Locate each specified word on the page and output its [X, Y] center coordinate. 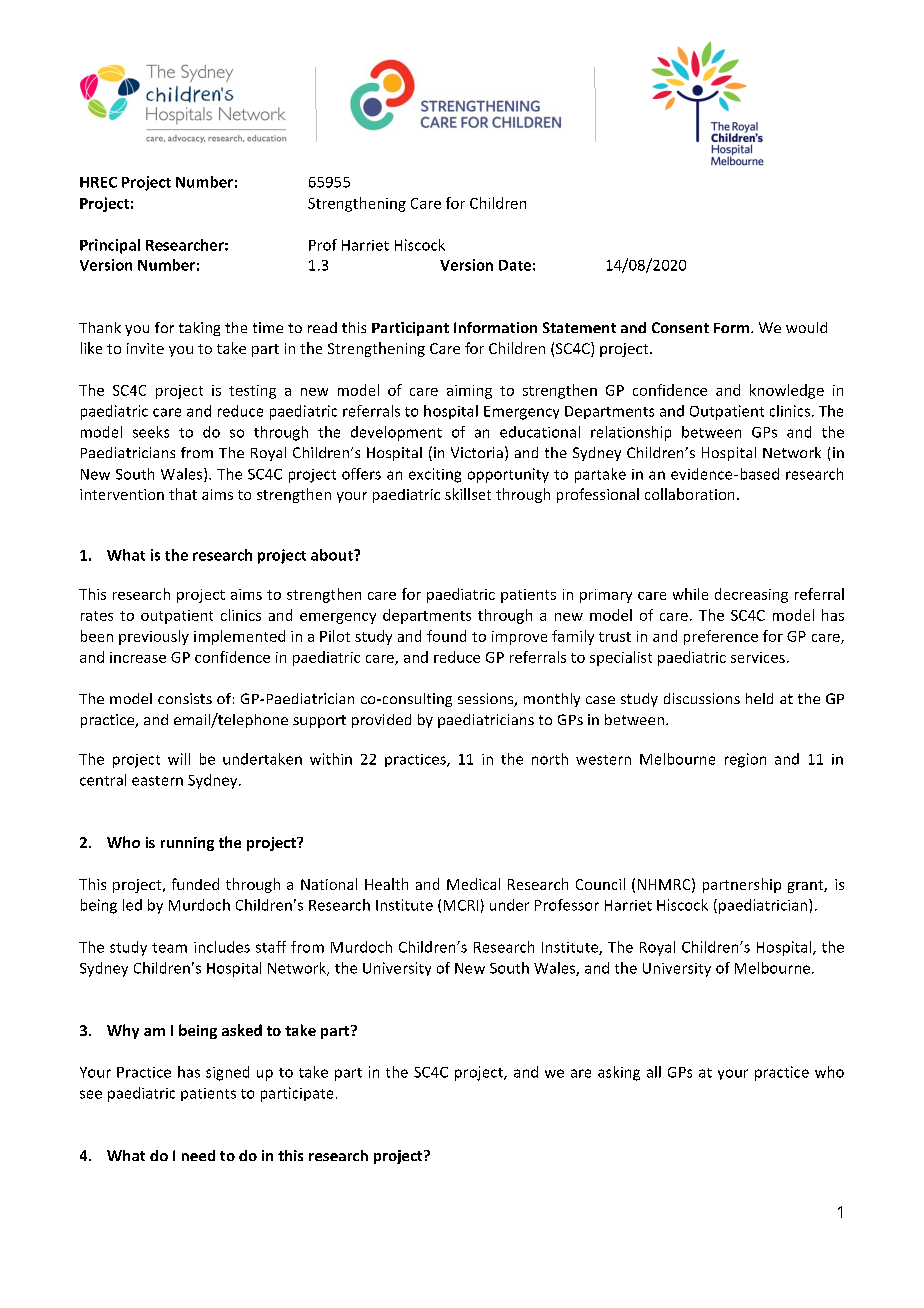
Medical [473, 884]
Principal [110, 246]
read [322, 327]
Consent [680, 327]
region [745, 760]
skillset [468, 494]
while [690, 594]
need [198, 1155]
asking [619, 1073]
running [187, 844]
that [183, 494]
